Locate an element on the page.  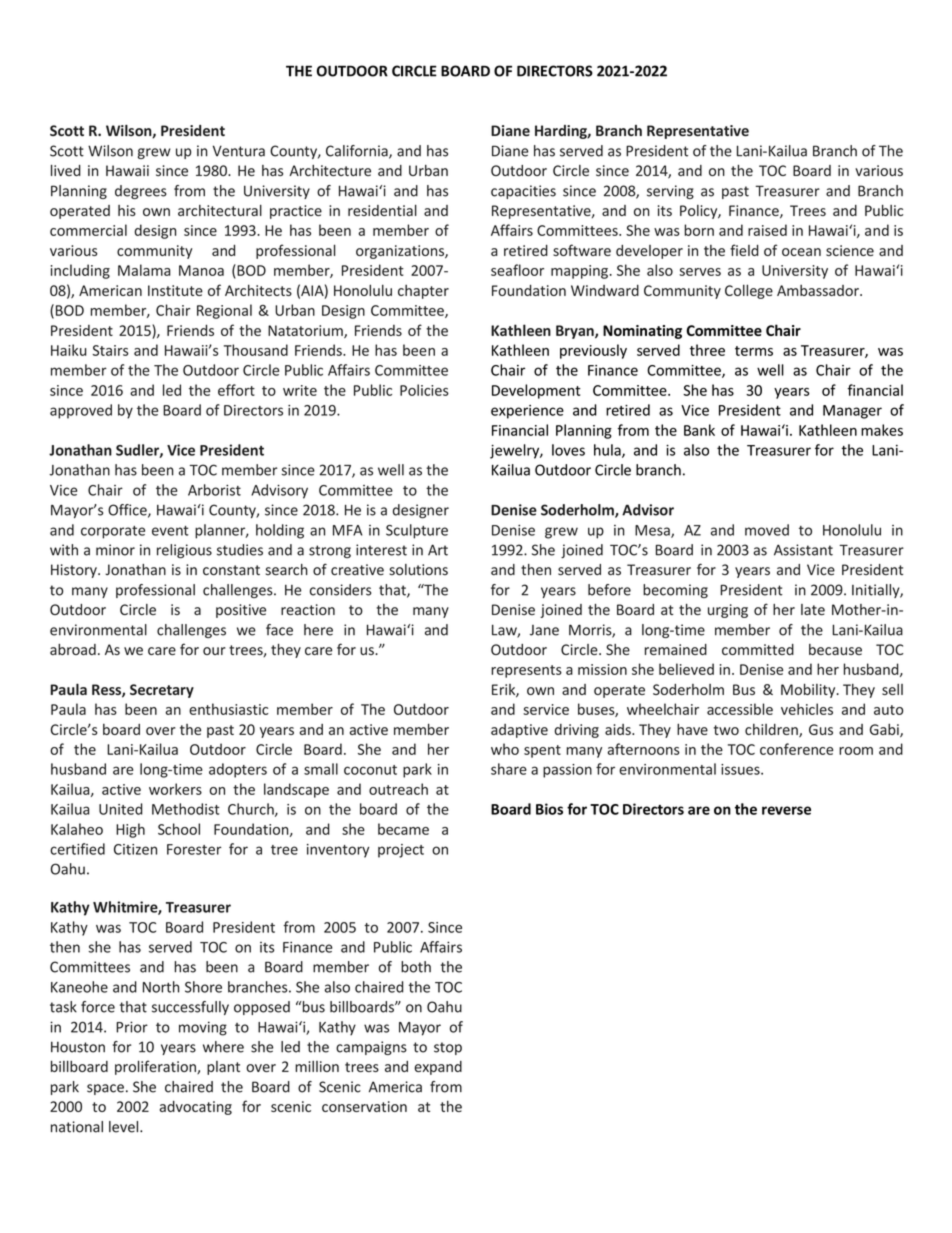
reverse is located at coordinates (786, 810).
